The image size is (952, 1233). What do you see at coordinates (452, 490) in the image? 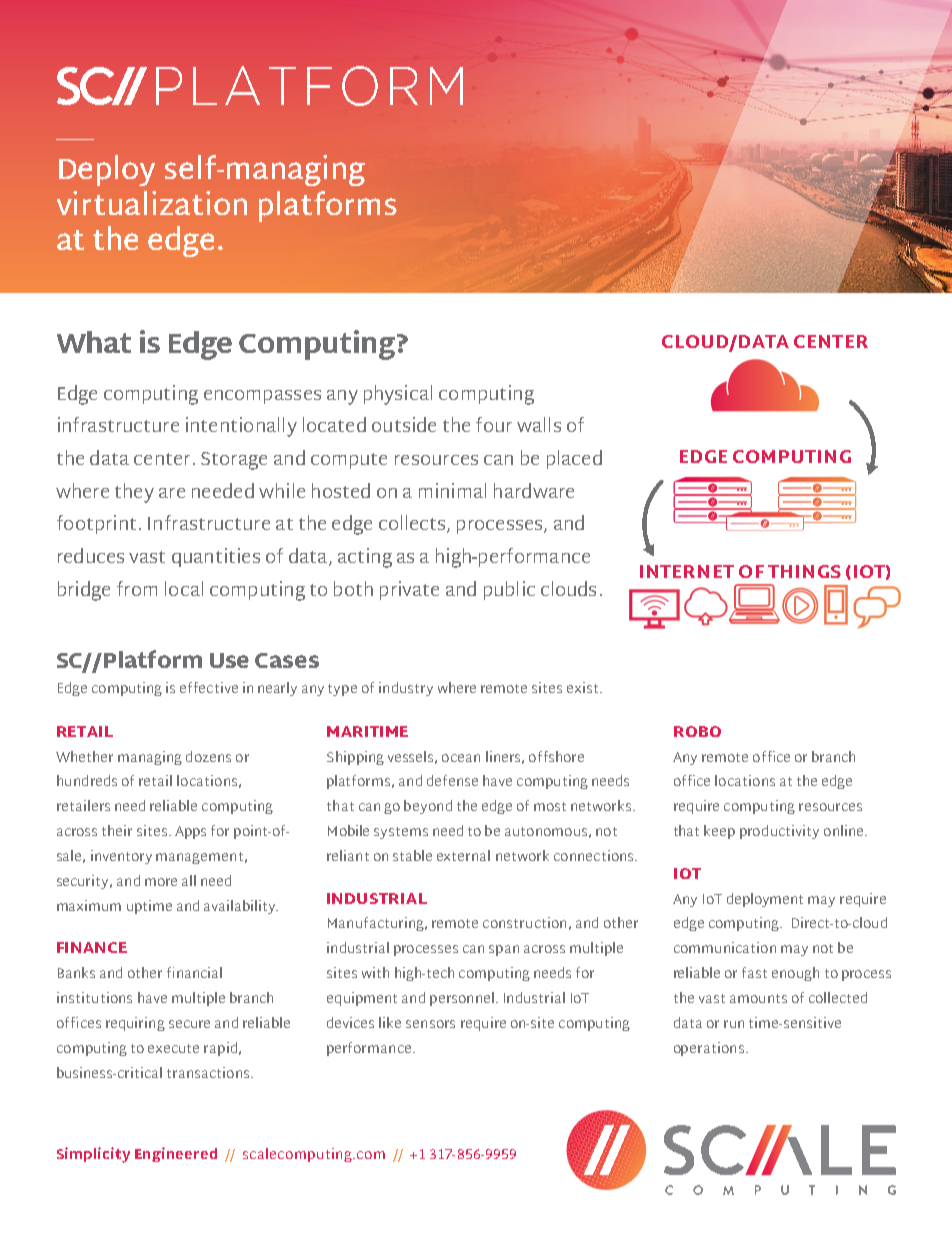
I see `minimal` at bounding box center [452, 490].
